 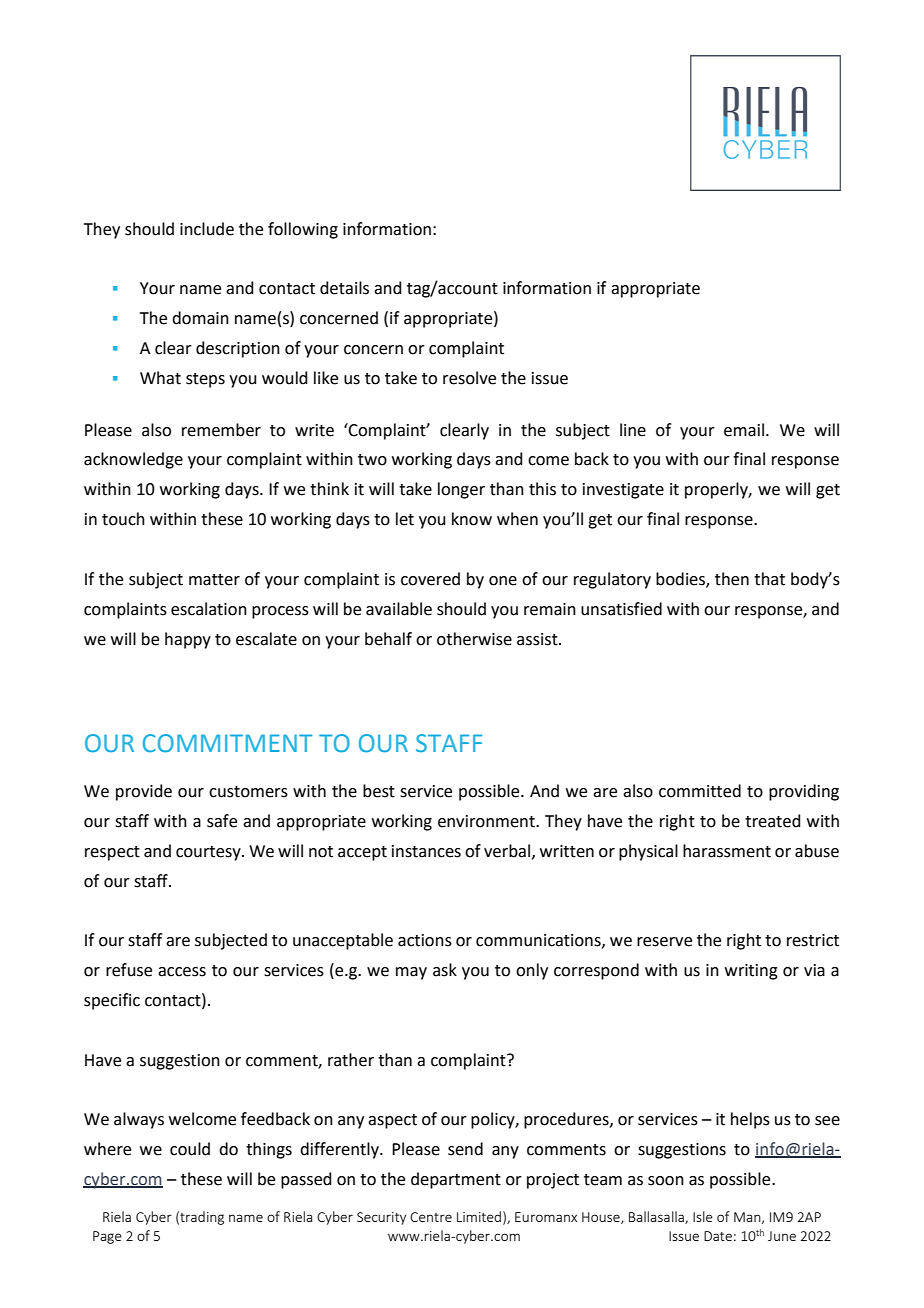 I want to click on then, so click(x=732, y=579).
